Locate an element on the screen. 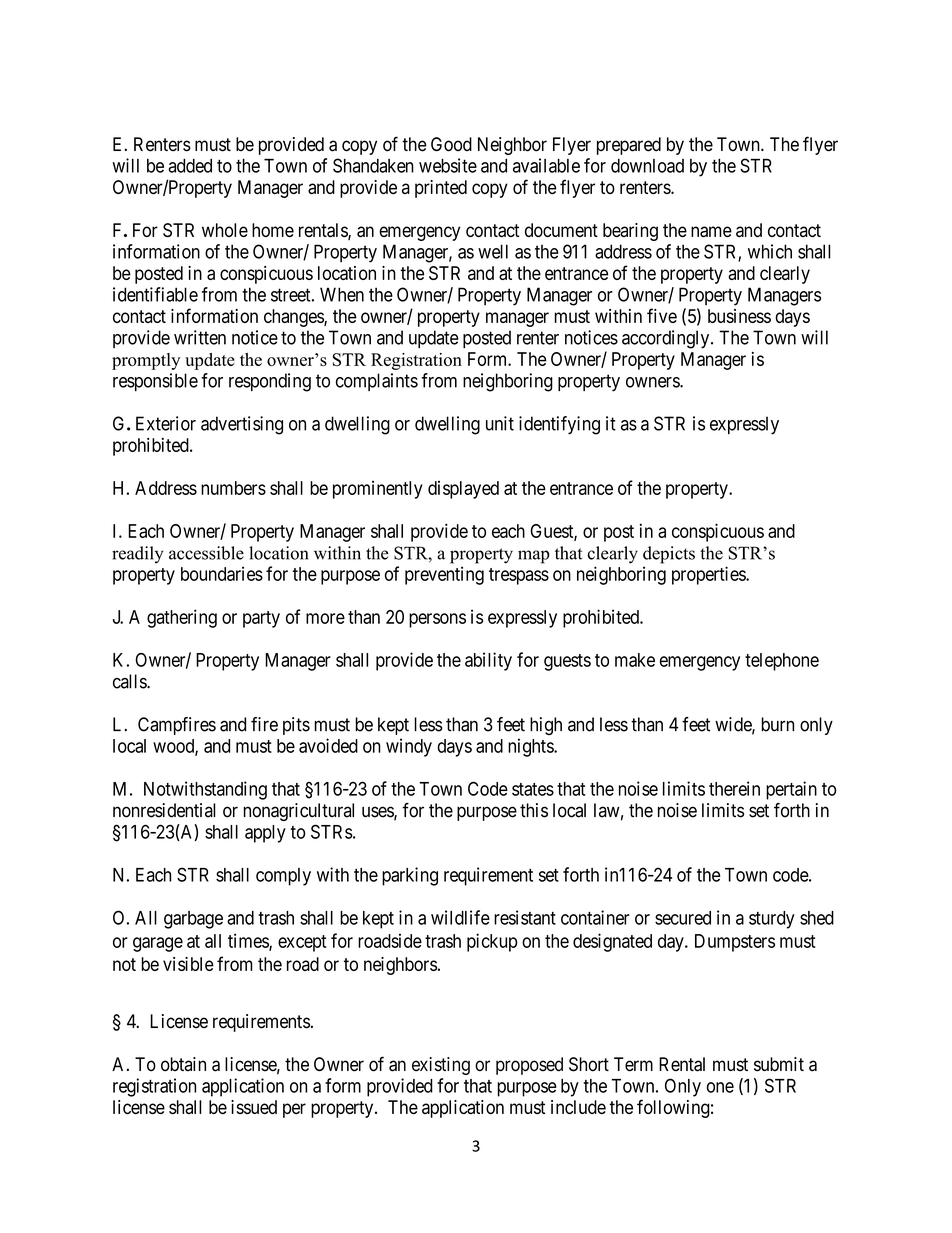 This screenshot has width=952, height=1233. name is located at coordinates (711, 231).
